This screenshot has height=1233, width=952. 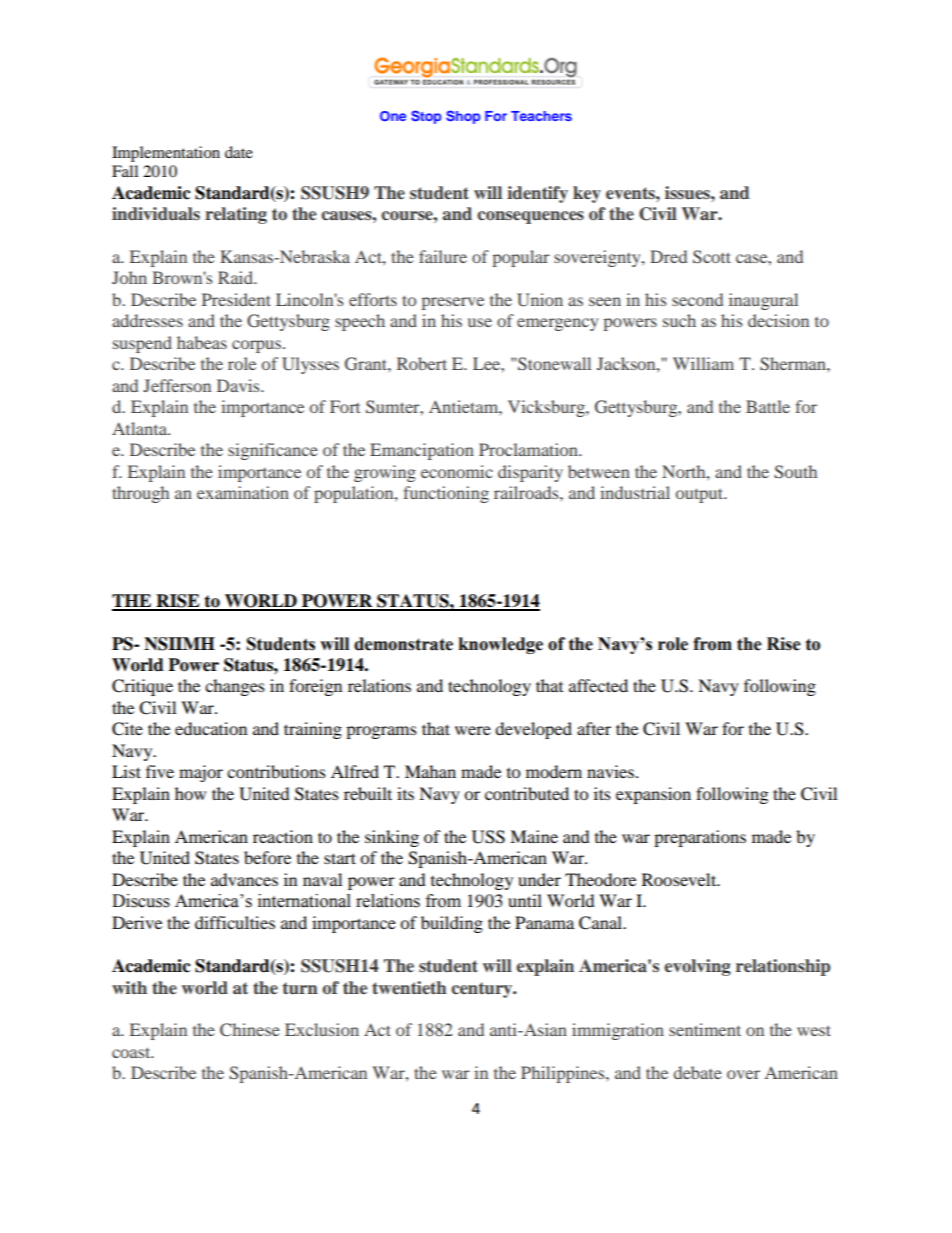 I want to click on key, so click(x=587, y=194).
